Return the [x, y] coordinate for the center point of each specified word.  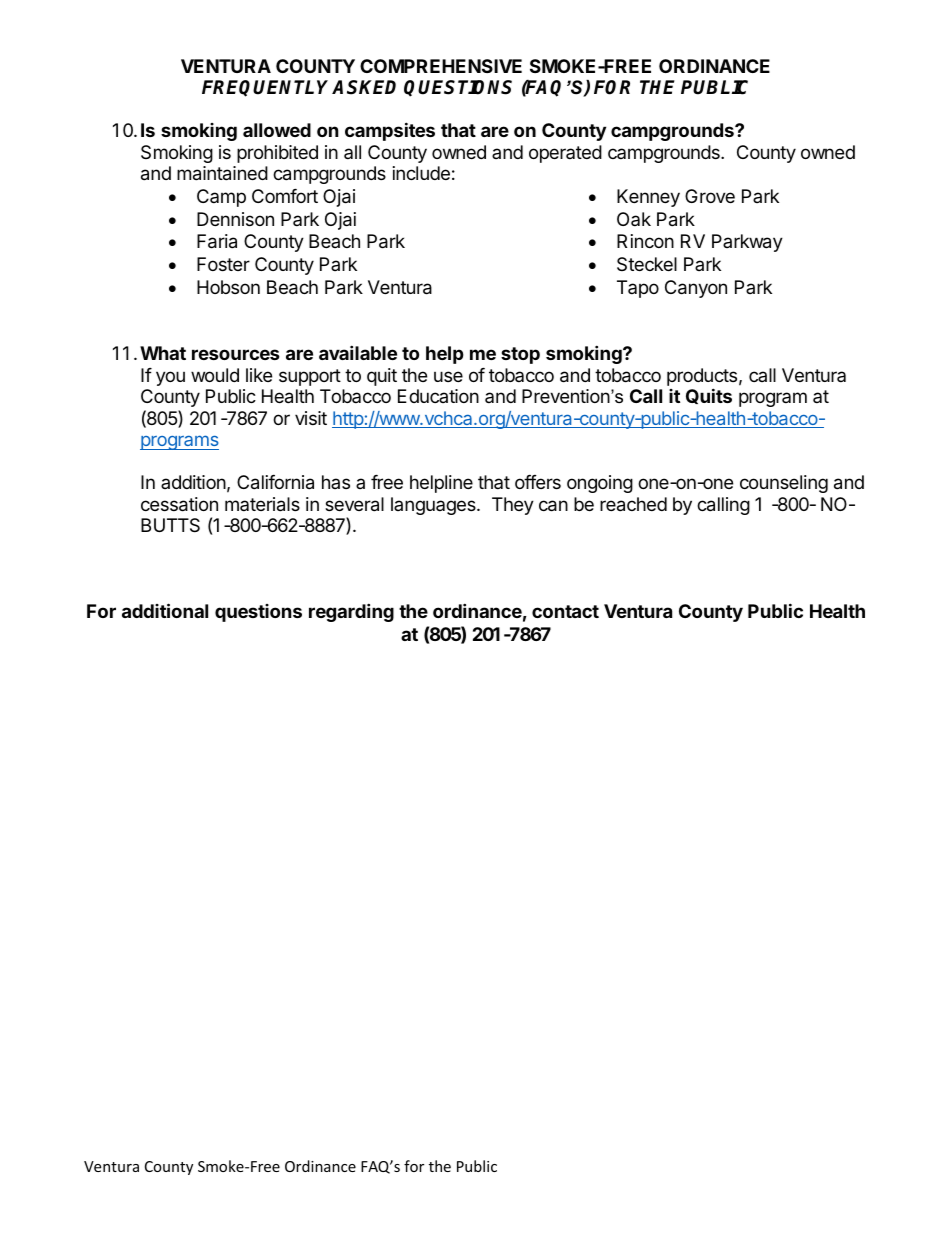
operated [565, 154]
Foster [223, 264]
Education [438, 396]
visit [311, 418]
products [702, 377]
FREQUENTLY [267, 88]
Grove [710, 196]
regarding [351, 612]
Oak [634, 219]
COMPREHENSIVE [441, 66]
